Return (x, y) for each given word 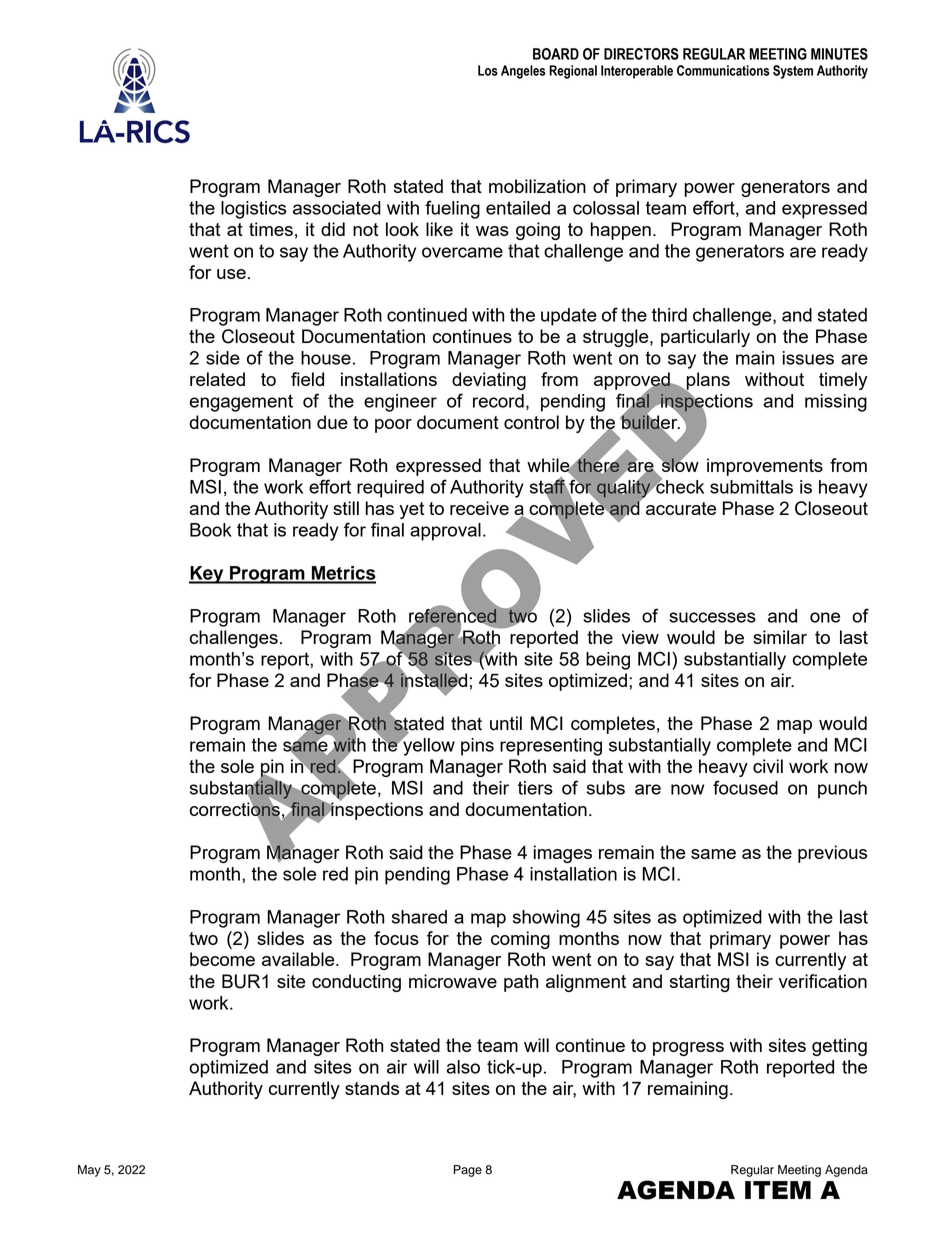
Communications (723, 70)
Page (468, 1171)
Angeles (523, 72)
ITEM (778, 1190)
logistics (253, 210)
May (89, 1171)
